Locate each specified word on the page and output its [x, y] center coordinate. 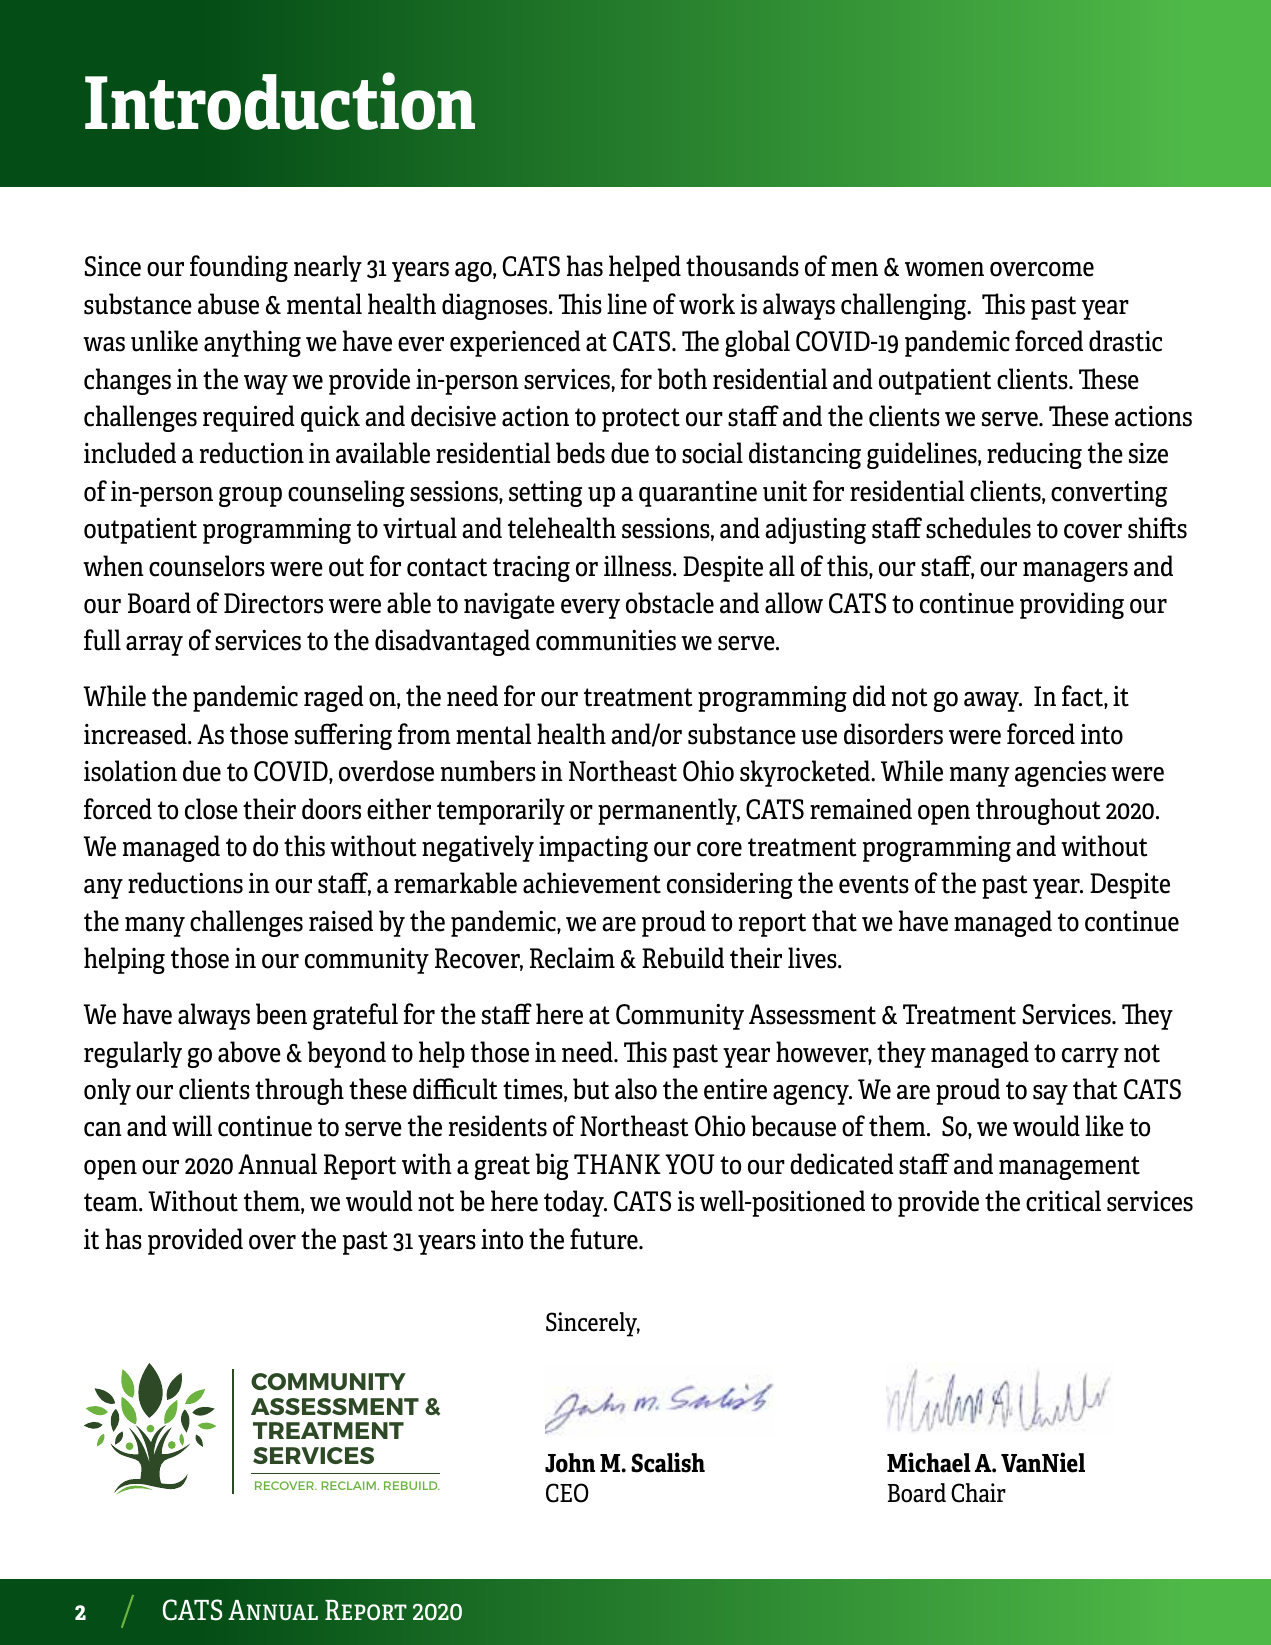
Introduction [280, 101]
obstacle [670, 603]
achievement [592, 883]
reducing [1034, 455]
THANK [617, 1164]
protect [641, 420]
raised [341, 921]
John [570, 1463]
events [874, 884]
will [192, 1125]
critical [1063, 1201]
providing [1072, 605]
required [249, 418]
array [154, 646]
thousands [742, 266]
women [944, 269]
